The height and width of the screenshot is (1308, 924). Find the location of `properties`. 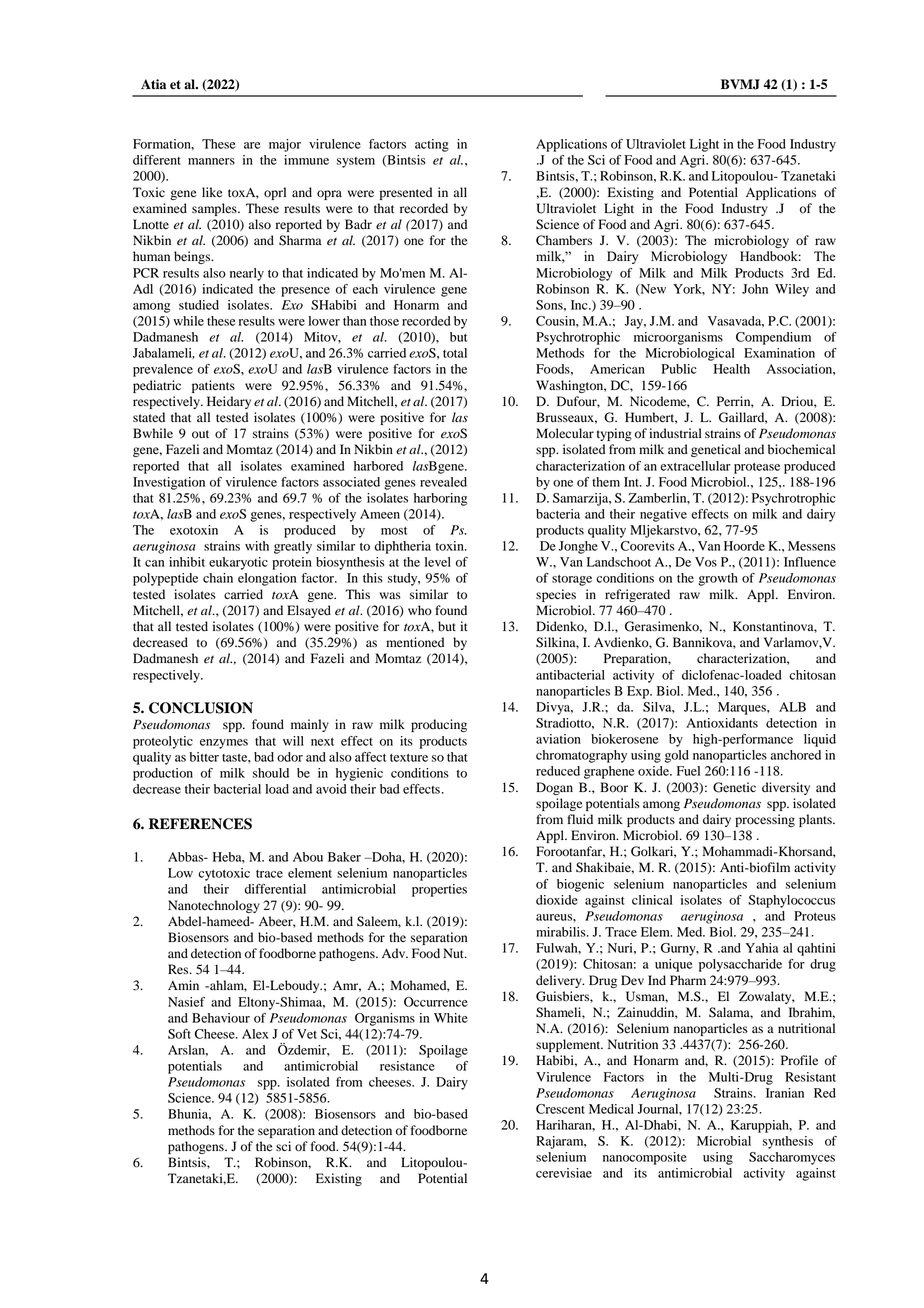

properties is located at coordinates (439, 890).
